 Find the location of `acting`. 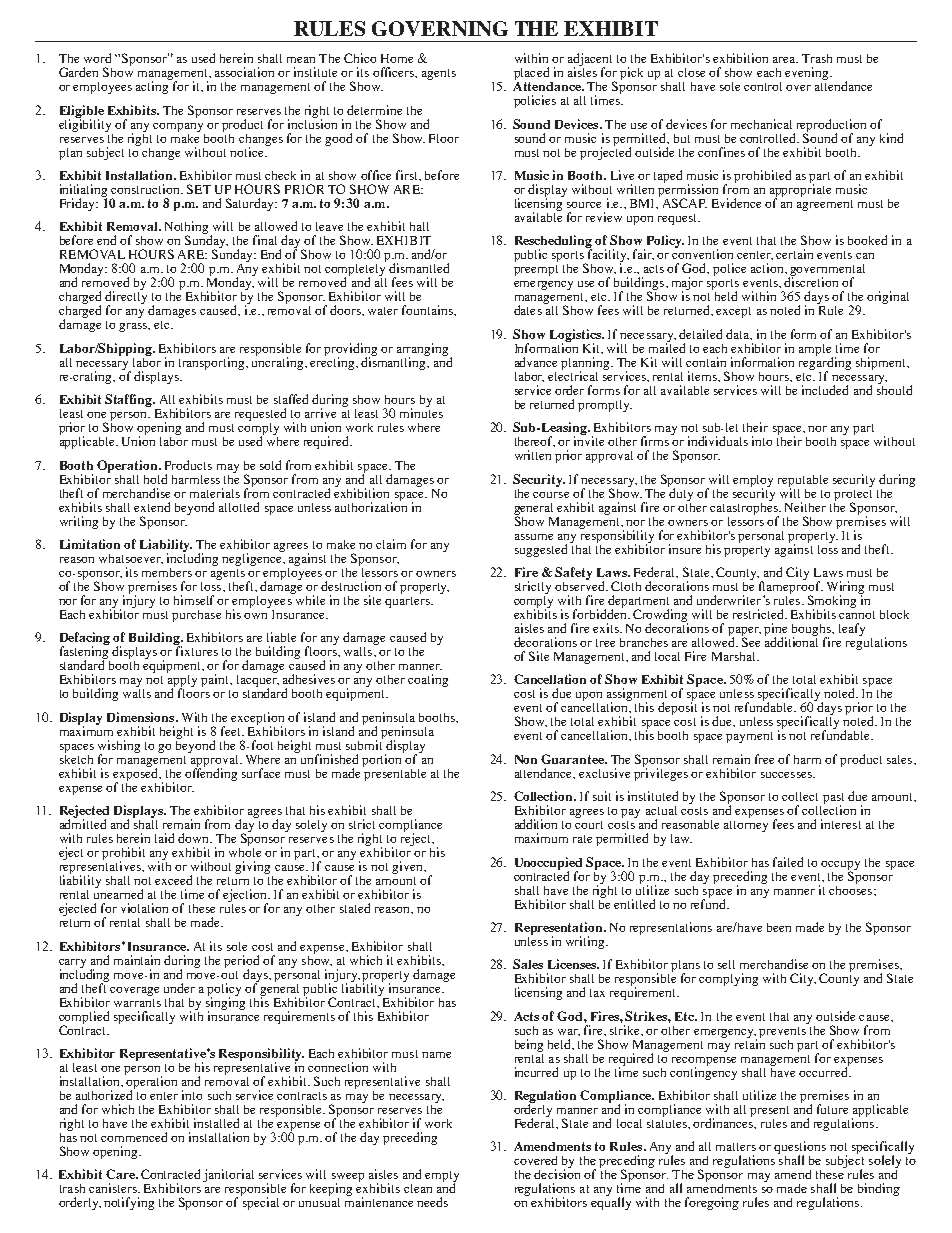

acting is located at coordinates (154, 86).
